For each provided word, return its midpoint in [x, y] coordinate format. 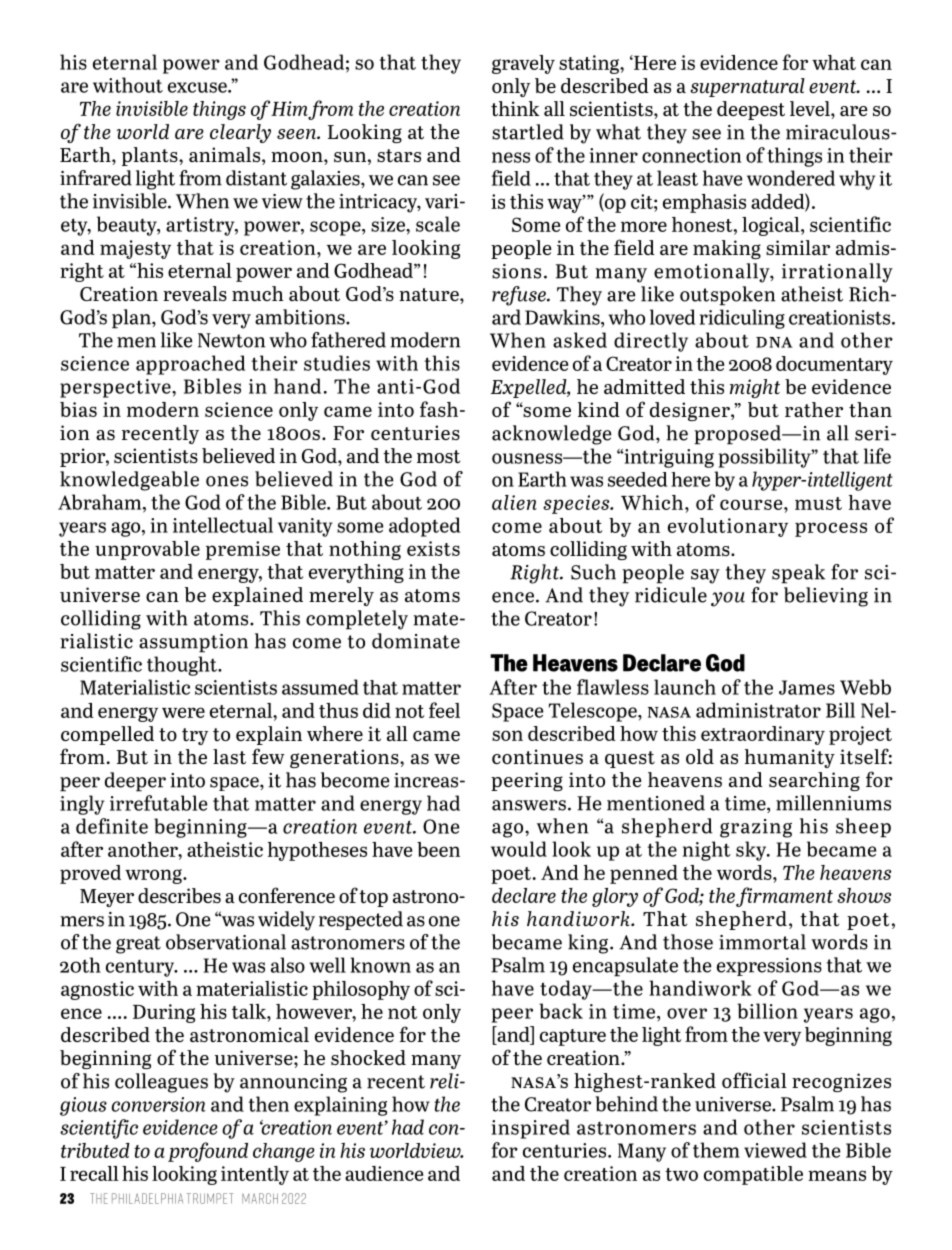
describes [179, 895]
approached [190, 365]
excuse [198, 87]
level [811, 108]
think [515, 108]
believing [826, 597]
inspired [531, 1129]
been [438, 849]
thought [183, 666]
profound [208, 1152]
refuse [520, 296]
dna [774, 342]
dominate [416, 641]
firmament [784, 897]
